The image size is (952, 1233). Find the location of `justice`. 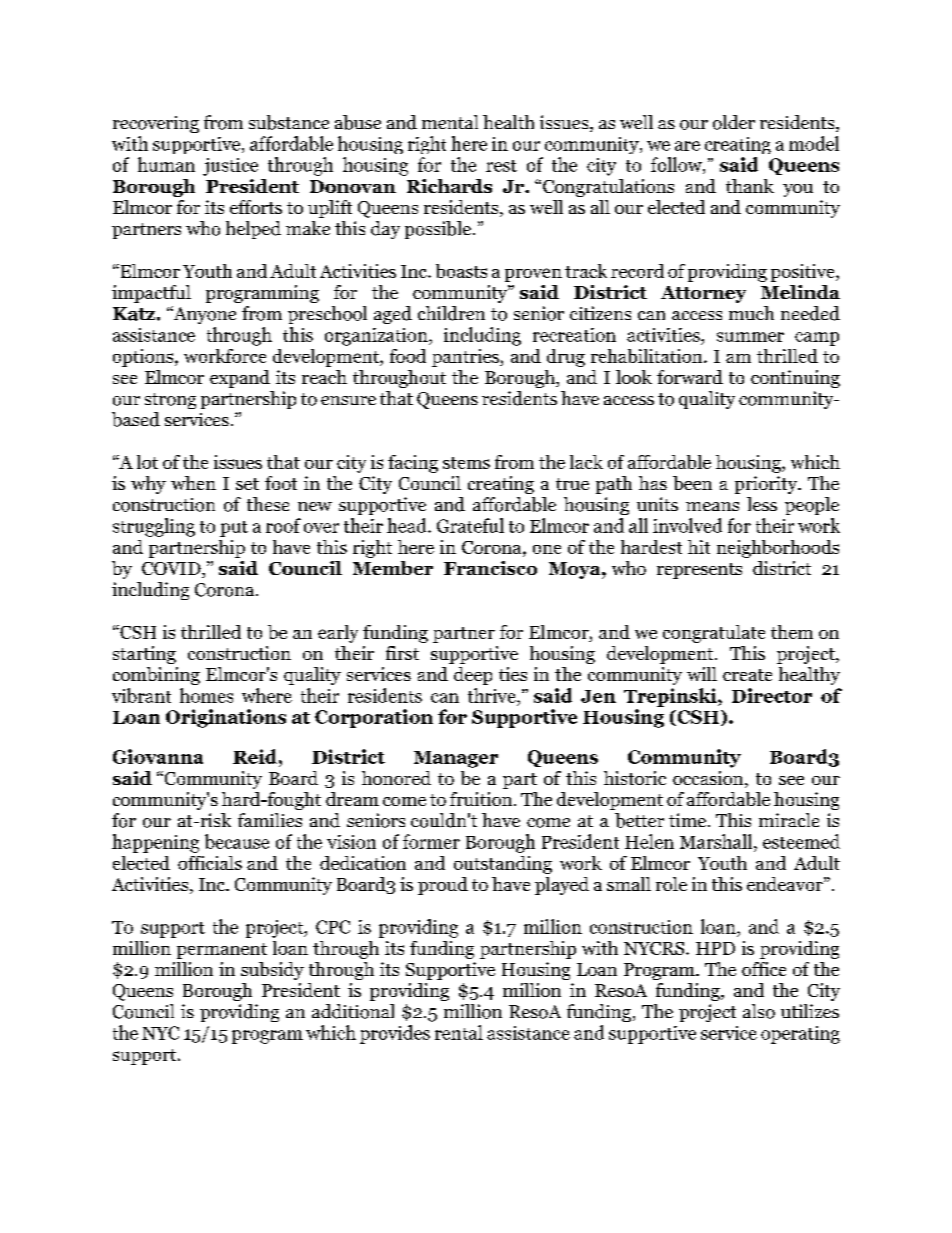

justice is located at coordinates (230, 167).
